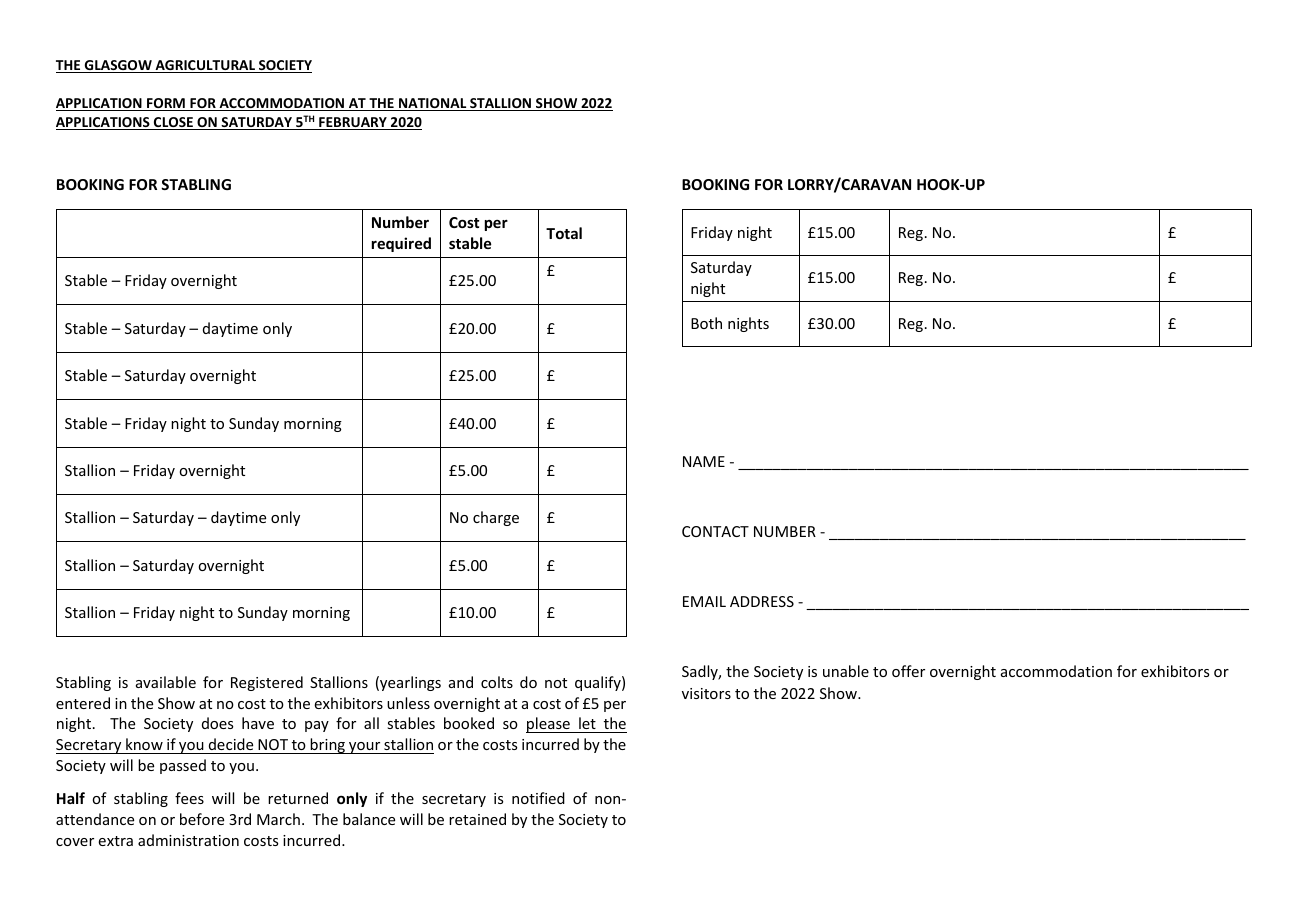 This screenshot has width=1308, height=924. Describe the element at coordinates (497, 682) in the screenshot. I see `colts` at that location.
